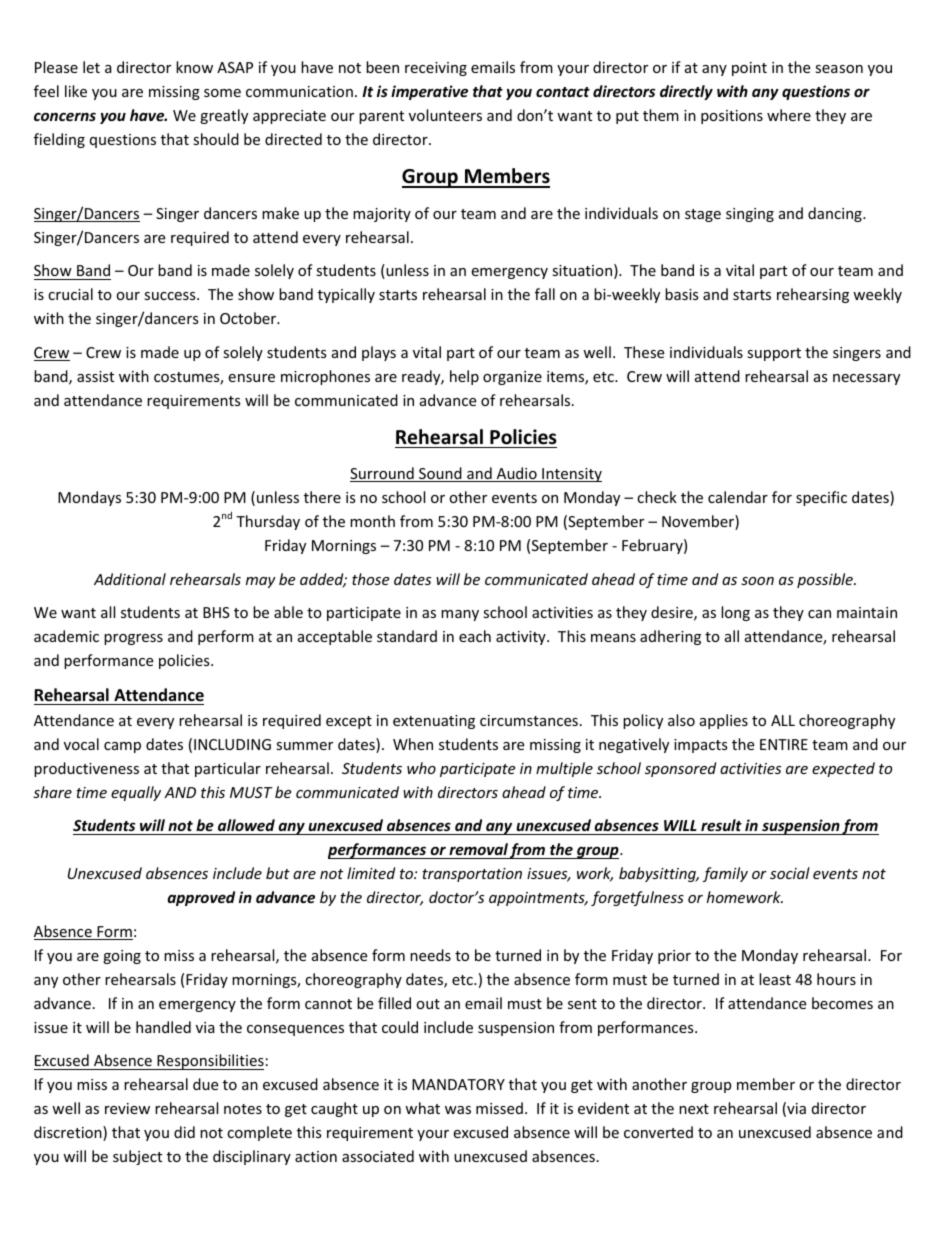 The height and width of the page is (1233, 952). I want to click on social, so click(790, 873).
